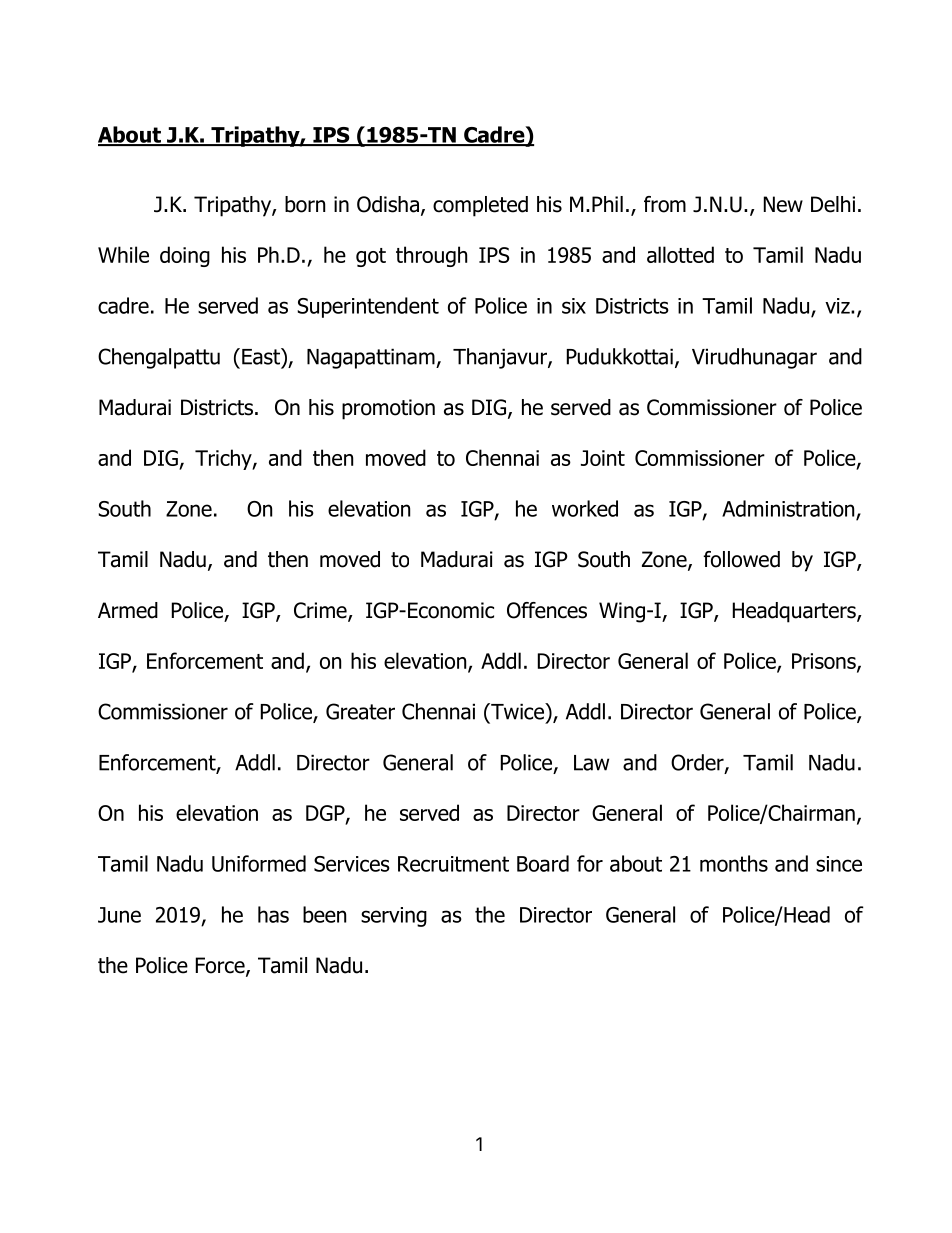 The width and height of the page is (952, 1233). I want to click on months, so click(734, 863).
